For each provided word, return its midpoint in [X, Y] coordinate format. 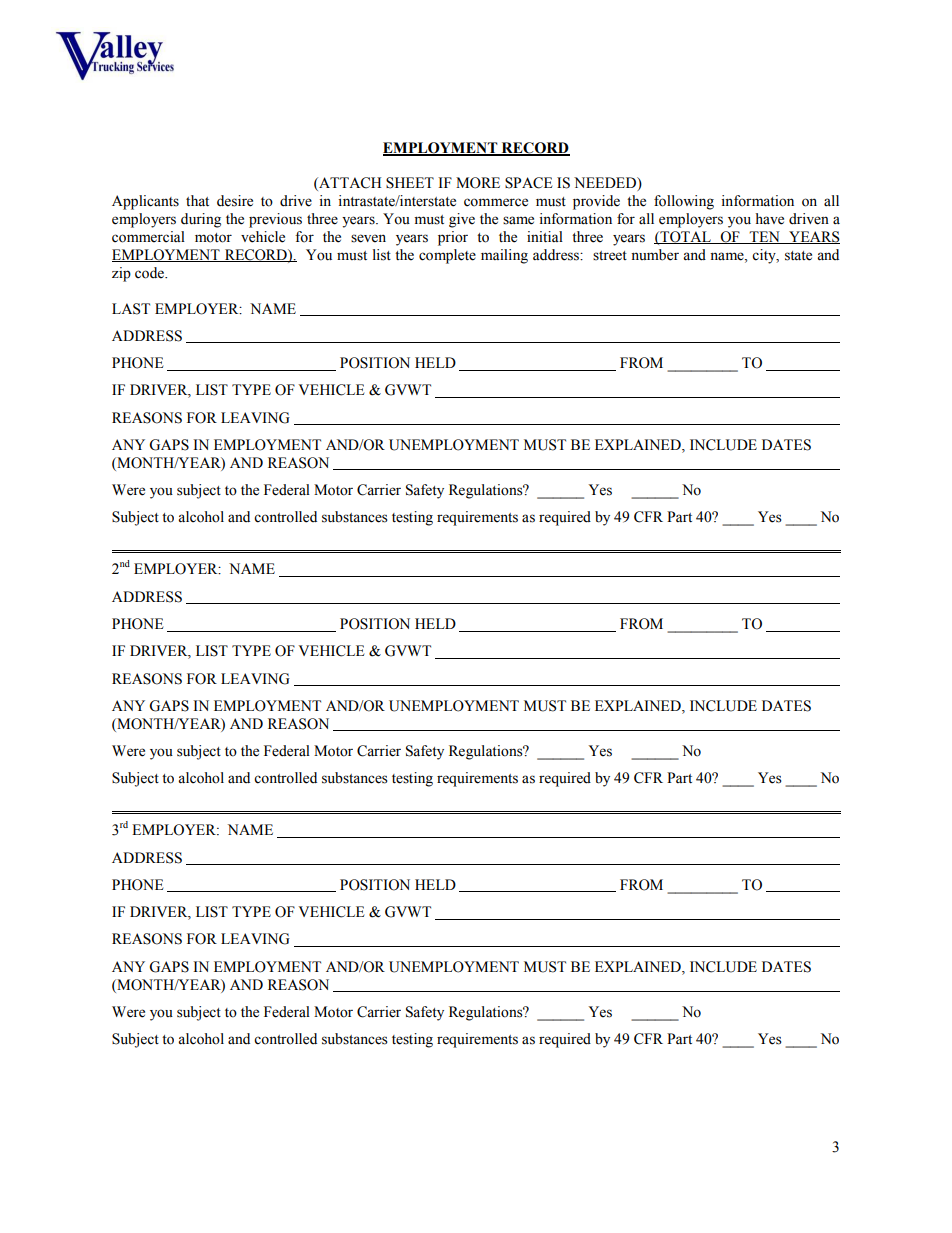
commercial [148, 237]
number [655, 255]
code [150, 273]
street [610, 256]
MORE [478, 183]
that [197, 201]
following [684, 202]
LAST [131, 309]
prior [453, 238]
